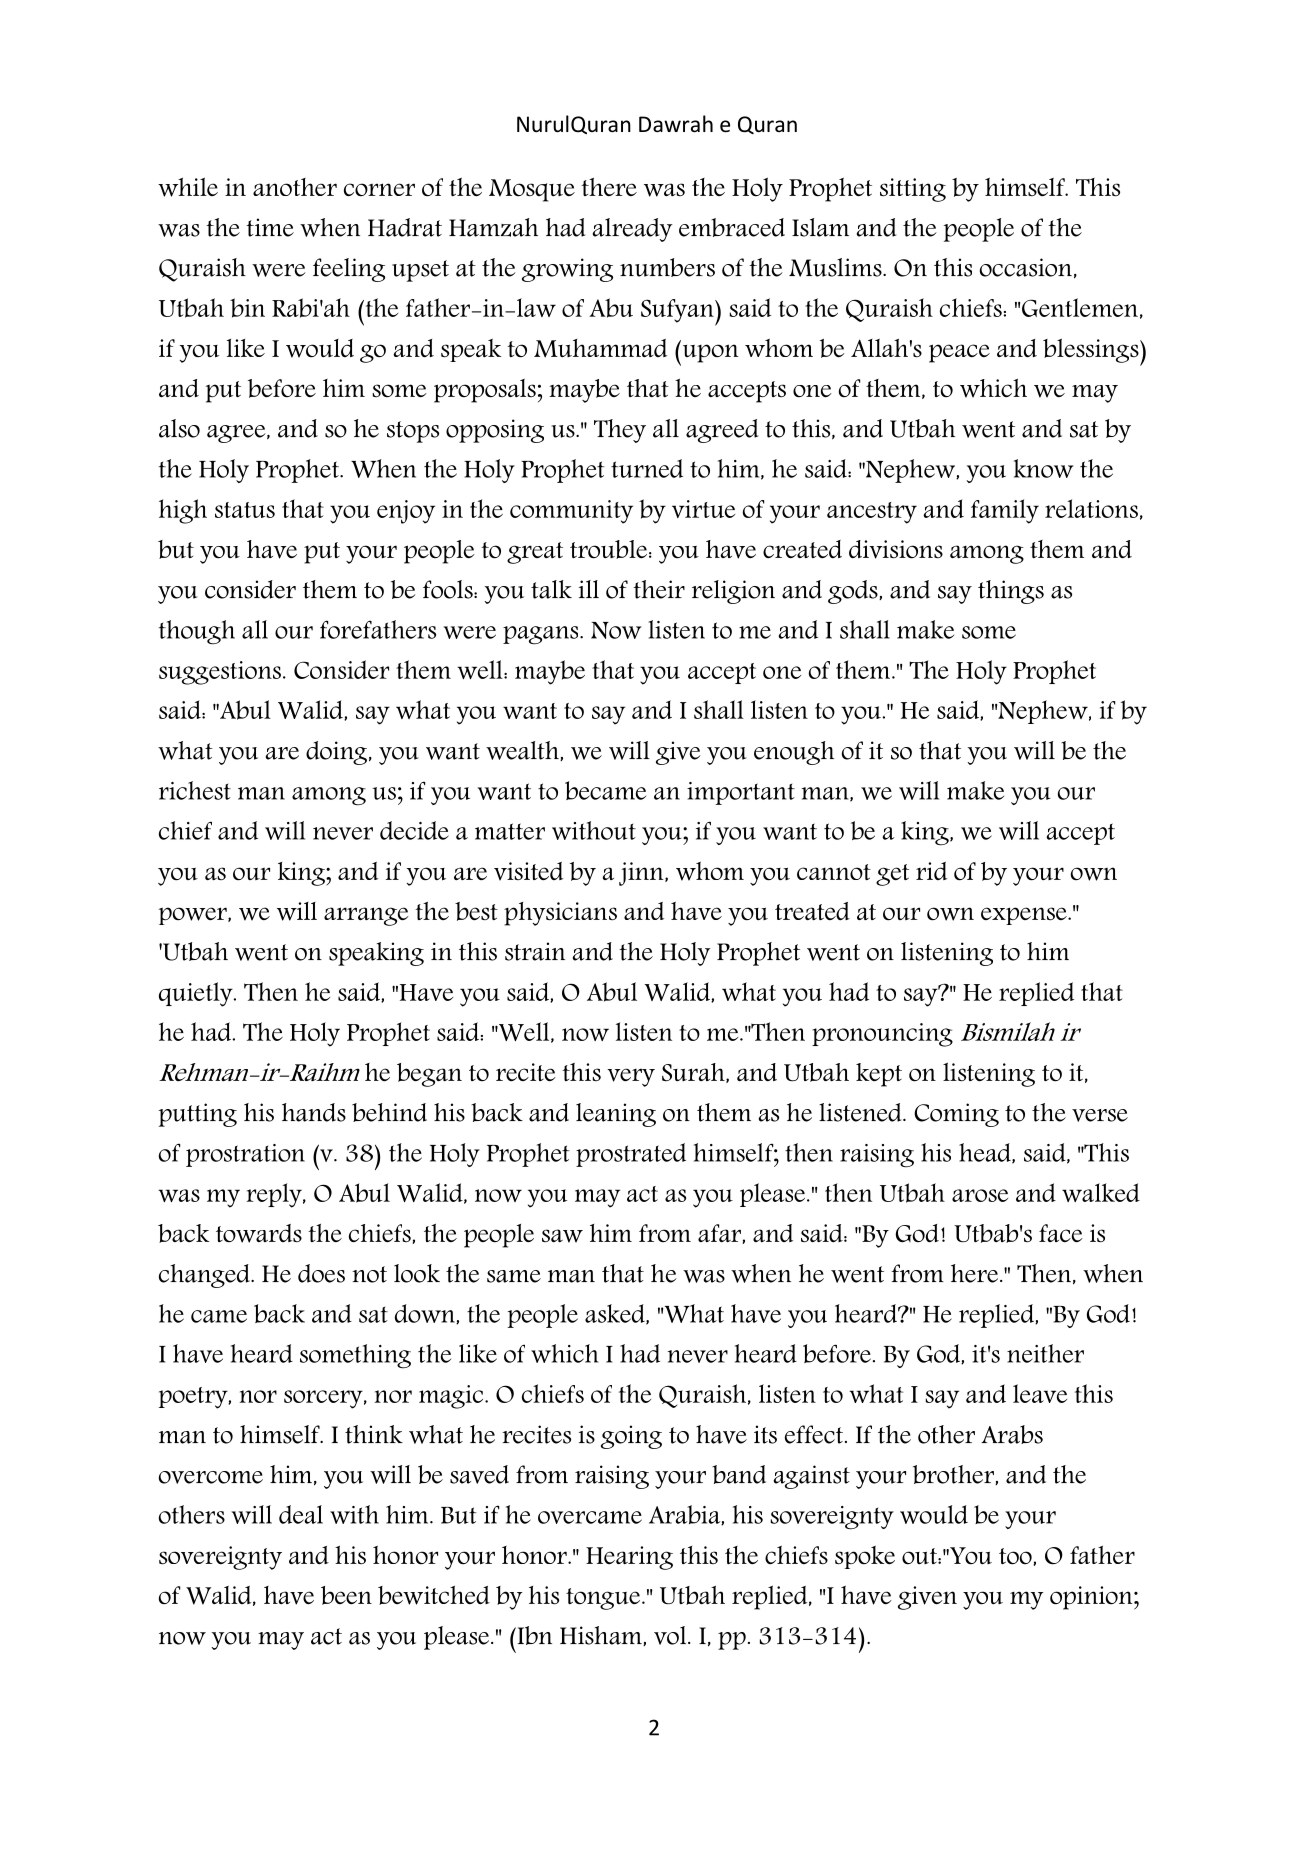  I want to click on pagans, so click(542, 635).
